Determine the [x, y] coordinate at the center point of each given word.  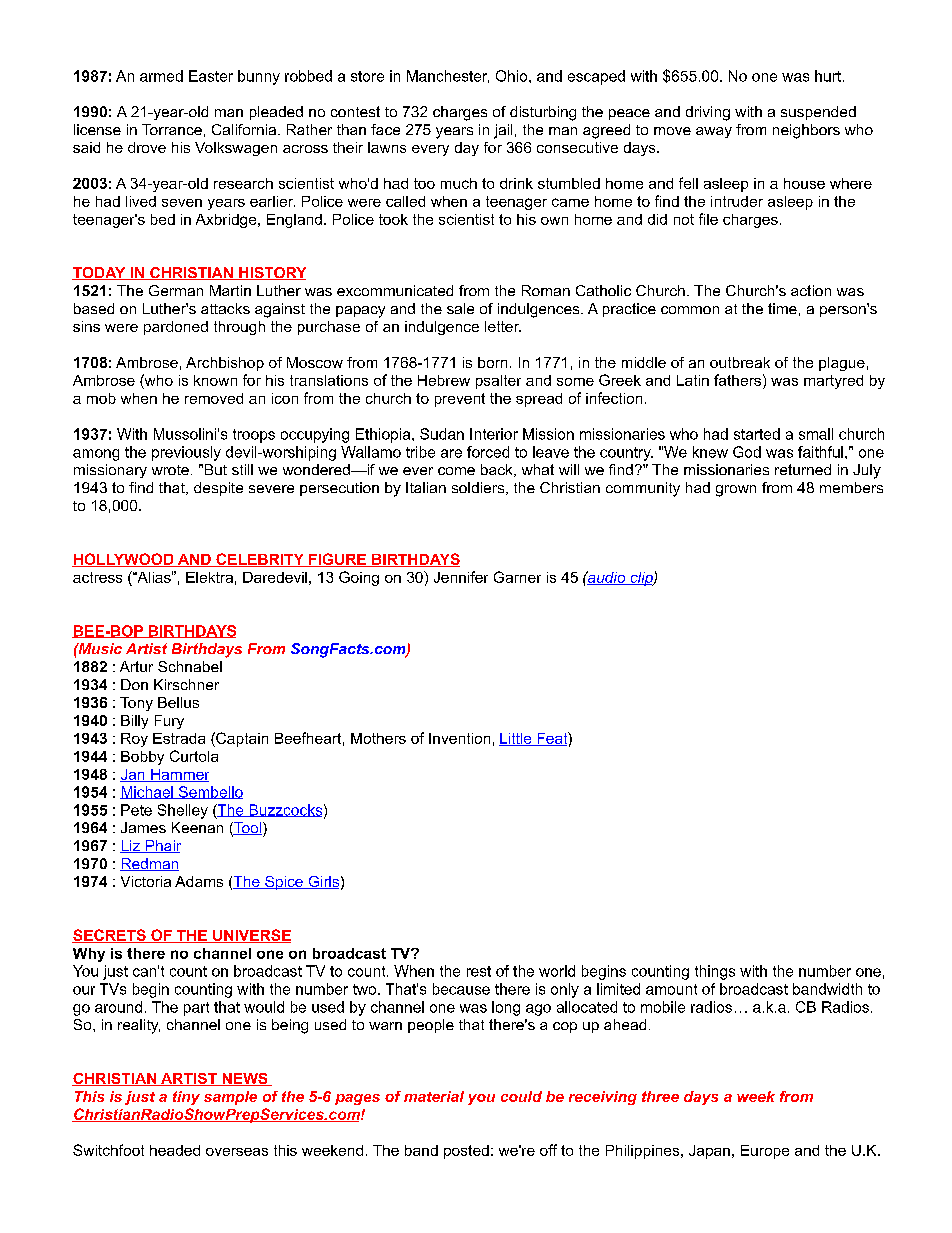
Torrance [172, 129]
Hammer [179, 775]
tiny [186, 1098]
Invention [459, 738]
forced [488, 452]
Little [516, 739]
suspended [818, 113]
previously [186, 453]
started [757, 434]
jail [503, 131]
